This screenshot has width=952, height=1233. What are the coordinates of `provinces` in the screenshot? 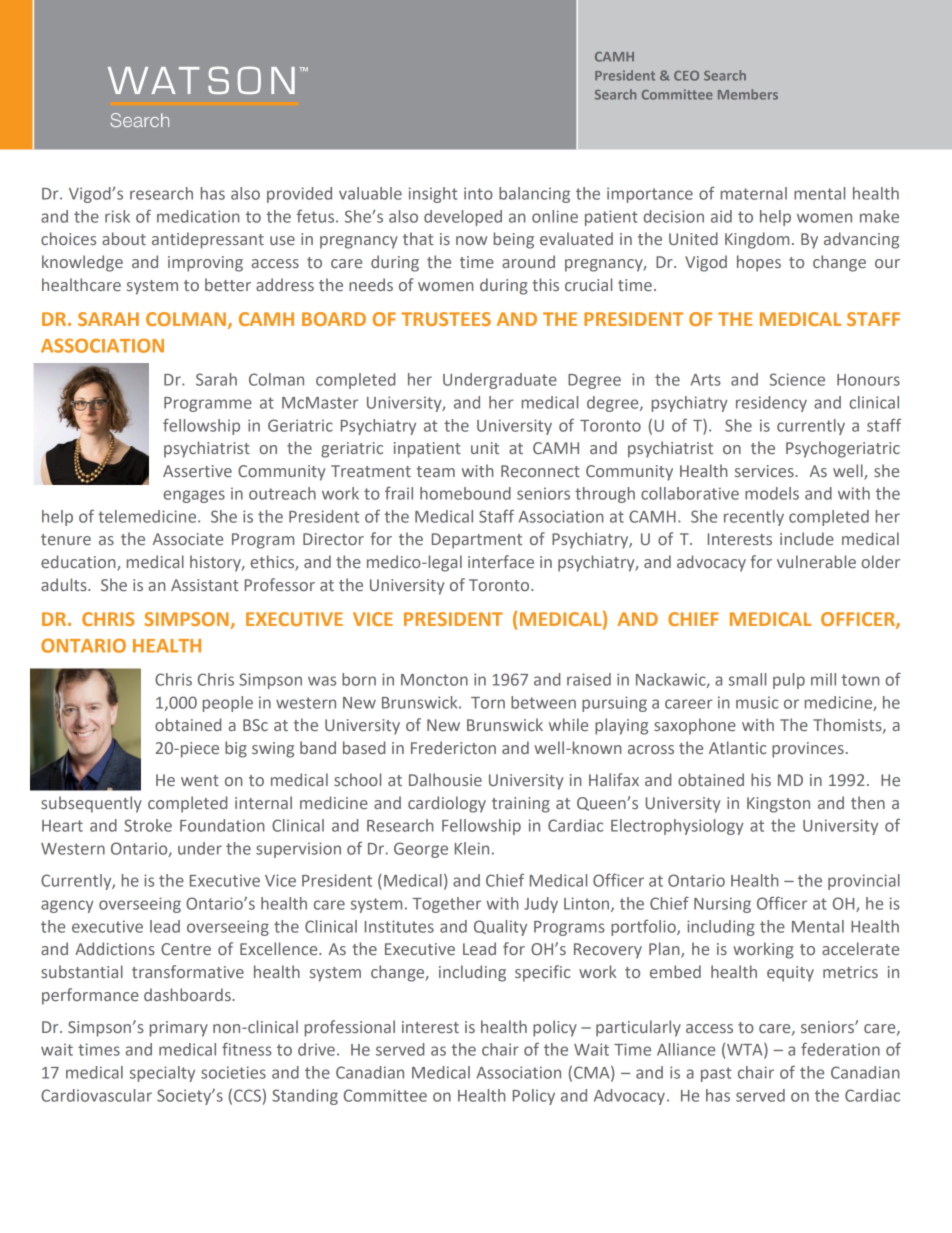 It's located at (808, 750).
